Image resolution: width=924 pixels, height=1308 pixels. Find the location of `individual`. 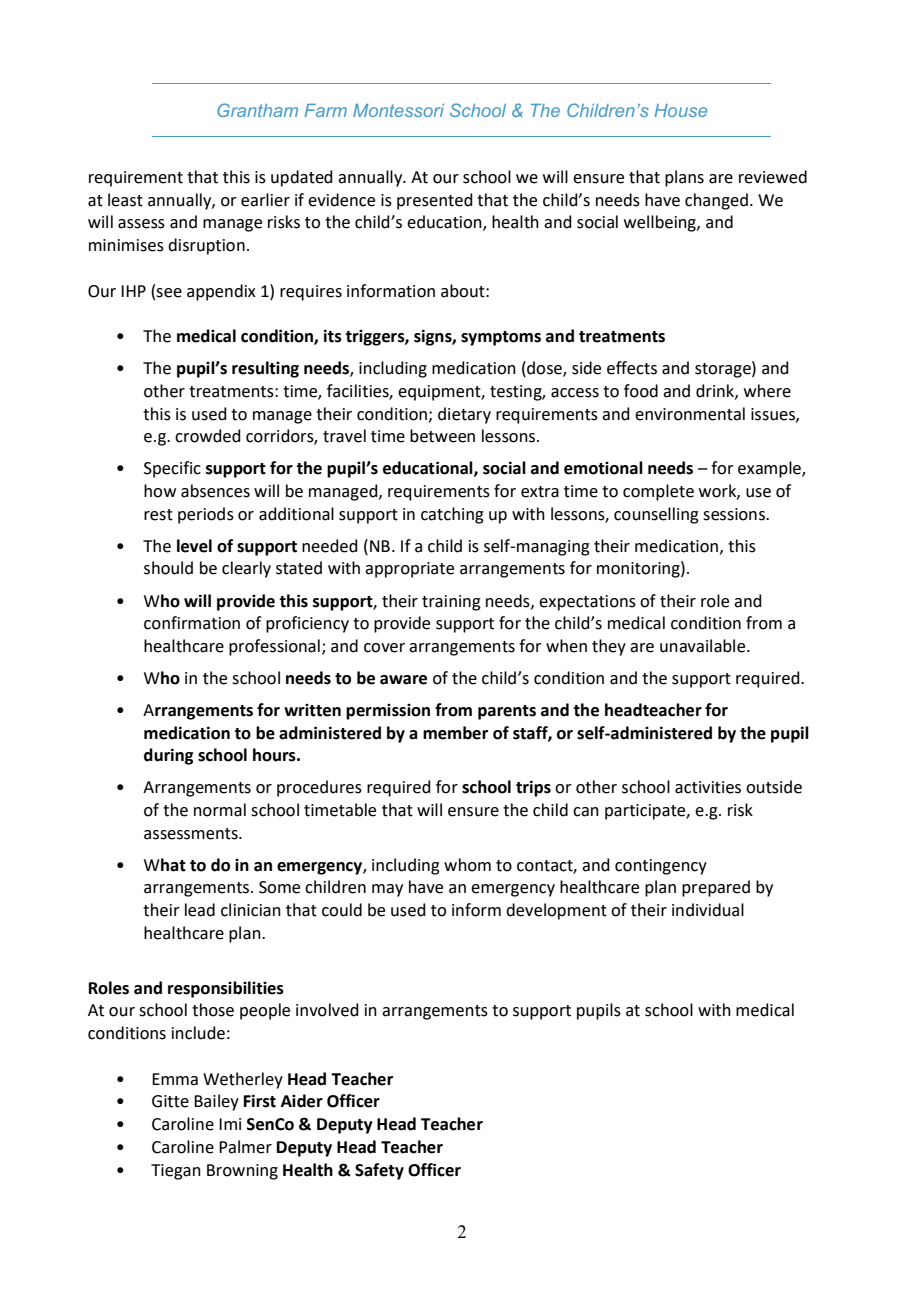

individual is located at coordinates (708, 910).
